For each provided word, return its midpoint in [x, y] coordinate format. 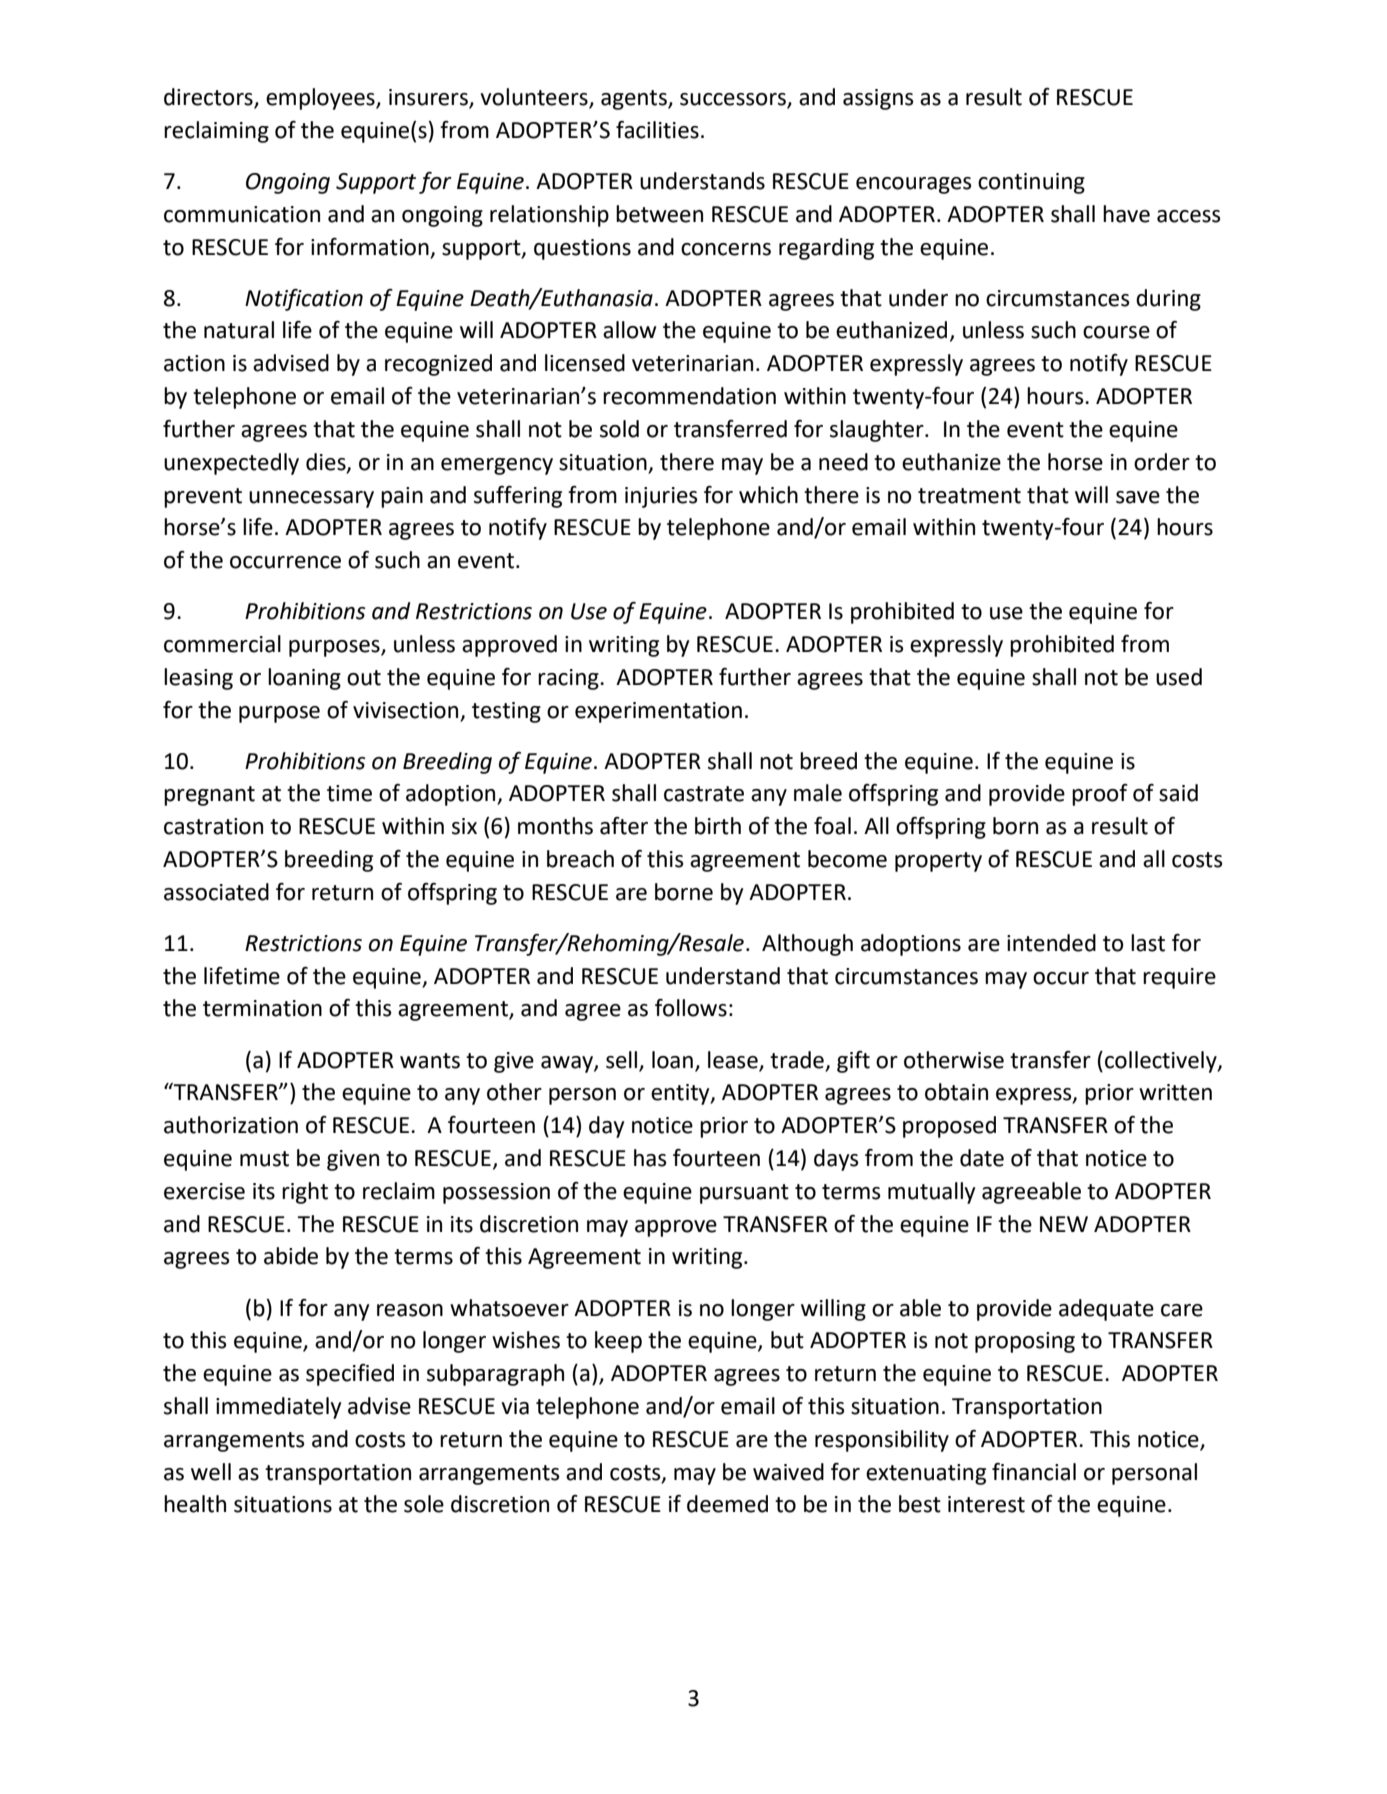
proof [1100, 795]
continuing [1031, 183]
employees [321, 99]
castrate [704, 794]
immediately [278, 1408]
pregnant [209, 796]
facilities [657, 130]
